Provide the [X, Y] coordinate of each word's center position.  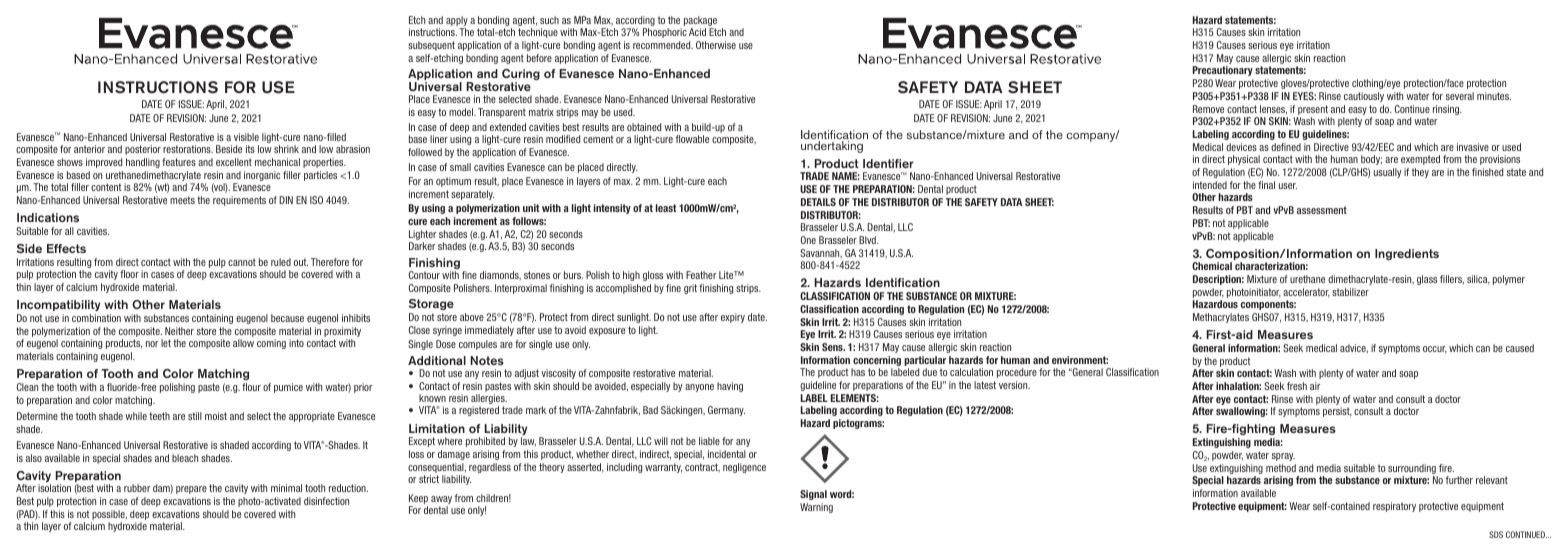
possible [109, 516]
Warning [816, 508]
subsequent [431, 46]
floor [129, 274]
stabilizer [1350, 292]
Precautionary [1223, 71]
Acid [697, 32]
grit [690, 289]
